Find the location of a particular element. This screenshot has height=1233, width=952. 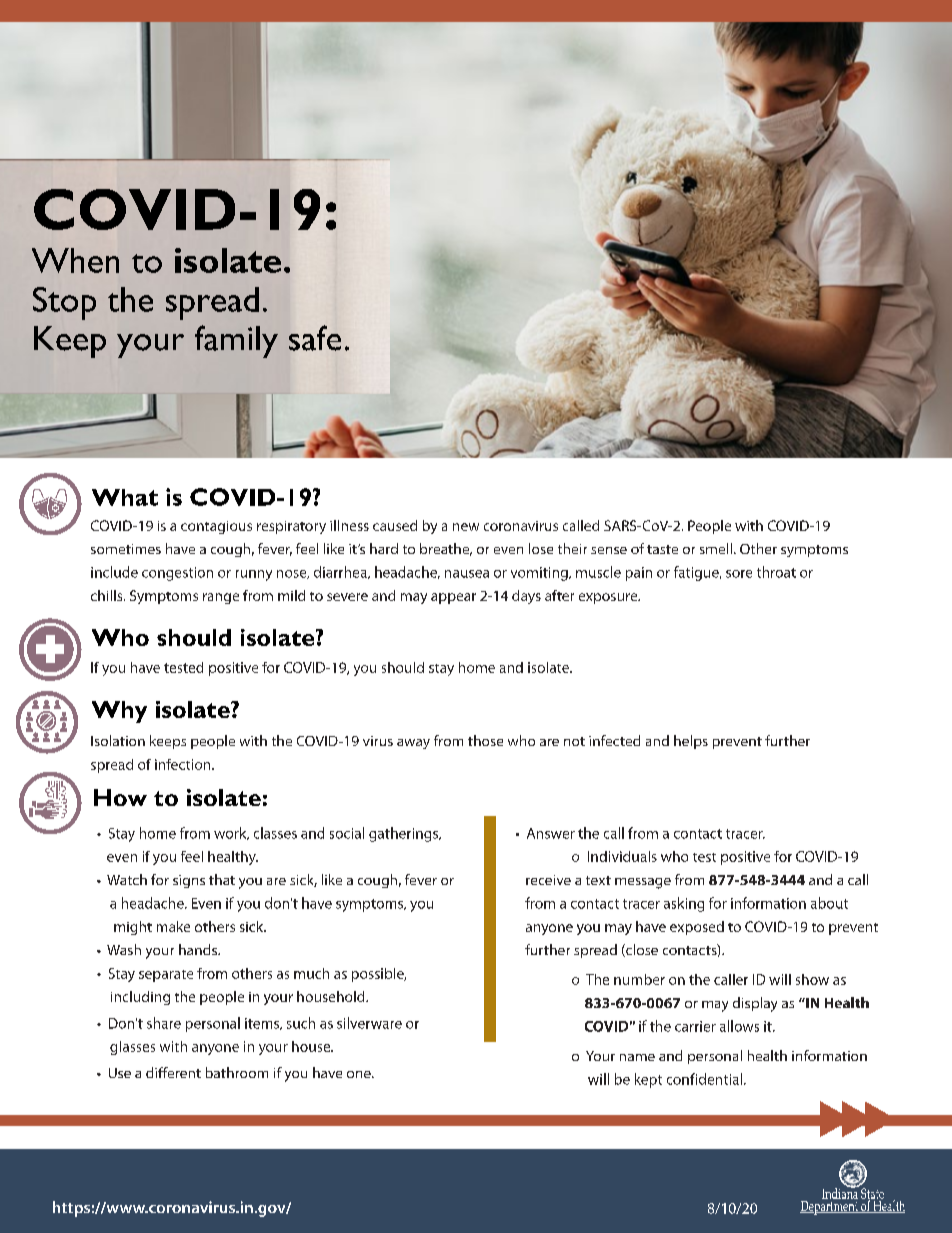

Why is located at coordinates (119, 712).
